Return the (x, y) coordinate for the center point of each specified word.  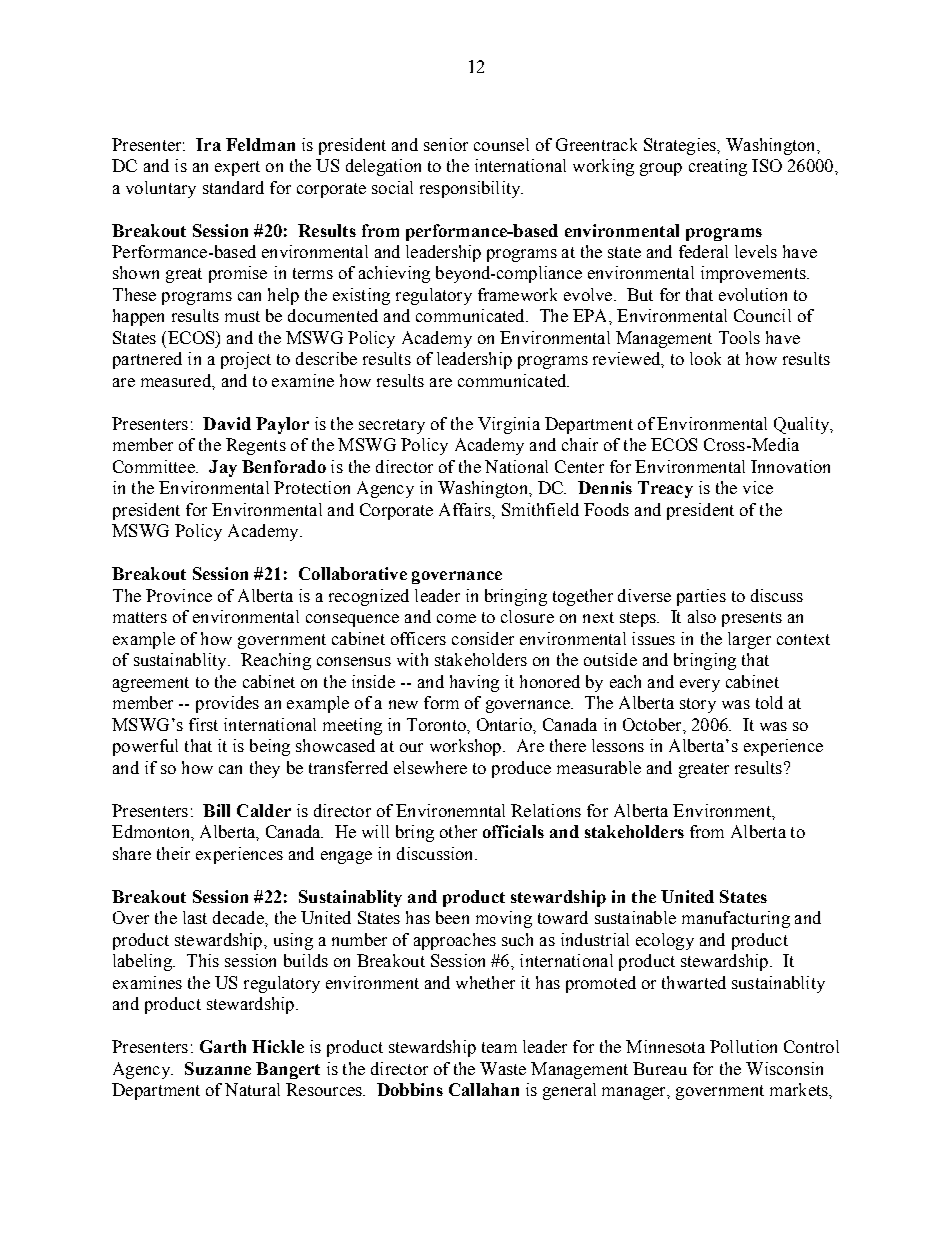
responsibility (471, 189)
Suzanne (218, 1068)
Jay (223, 468)
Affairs (466, 509)
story (698, 705)
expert (237, 168)
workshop (467, 747)
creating (718, 167)
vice (758, 487)
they (265, 769)
